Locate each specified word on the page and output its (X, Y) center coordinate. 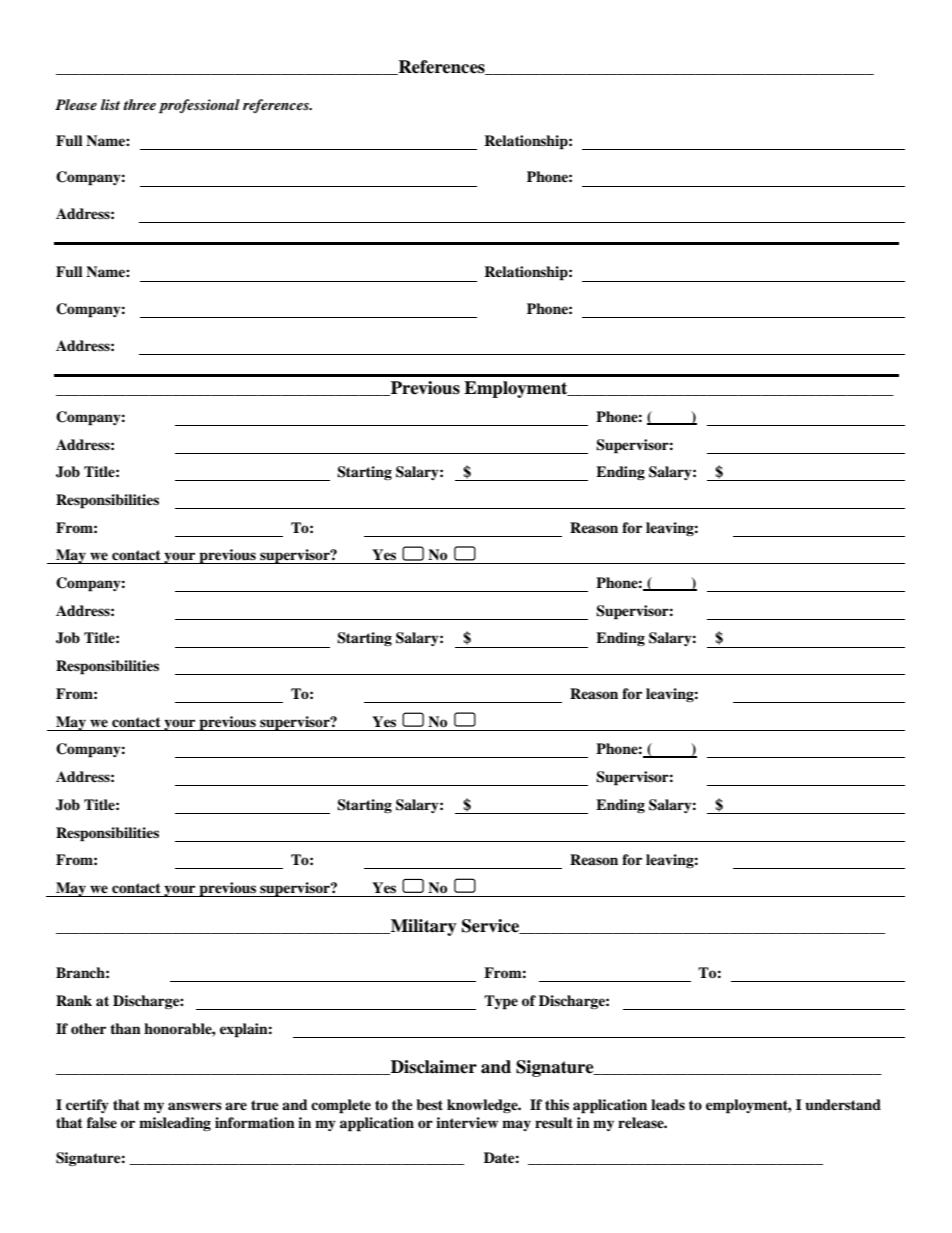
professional (199, 106)
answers (195, 1106)
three (139, 104)
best (429, 1104)
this (557, 1104)
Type (501, 1002)
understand (843, 1105)
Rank (74, 1000)
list (110, 104)
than (125, 1028)
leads (668, 1104)
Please (76, 104)
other (88, 1028)
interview (467, 1122)
